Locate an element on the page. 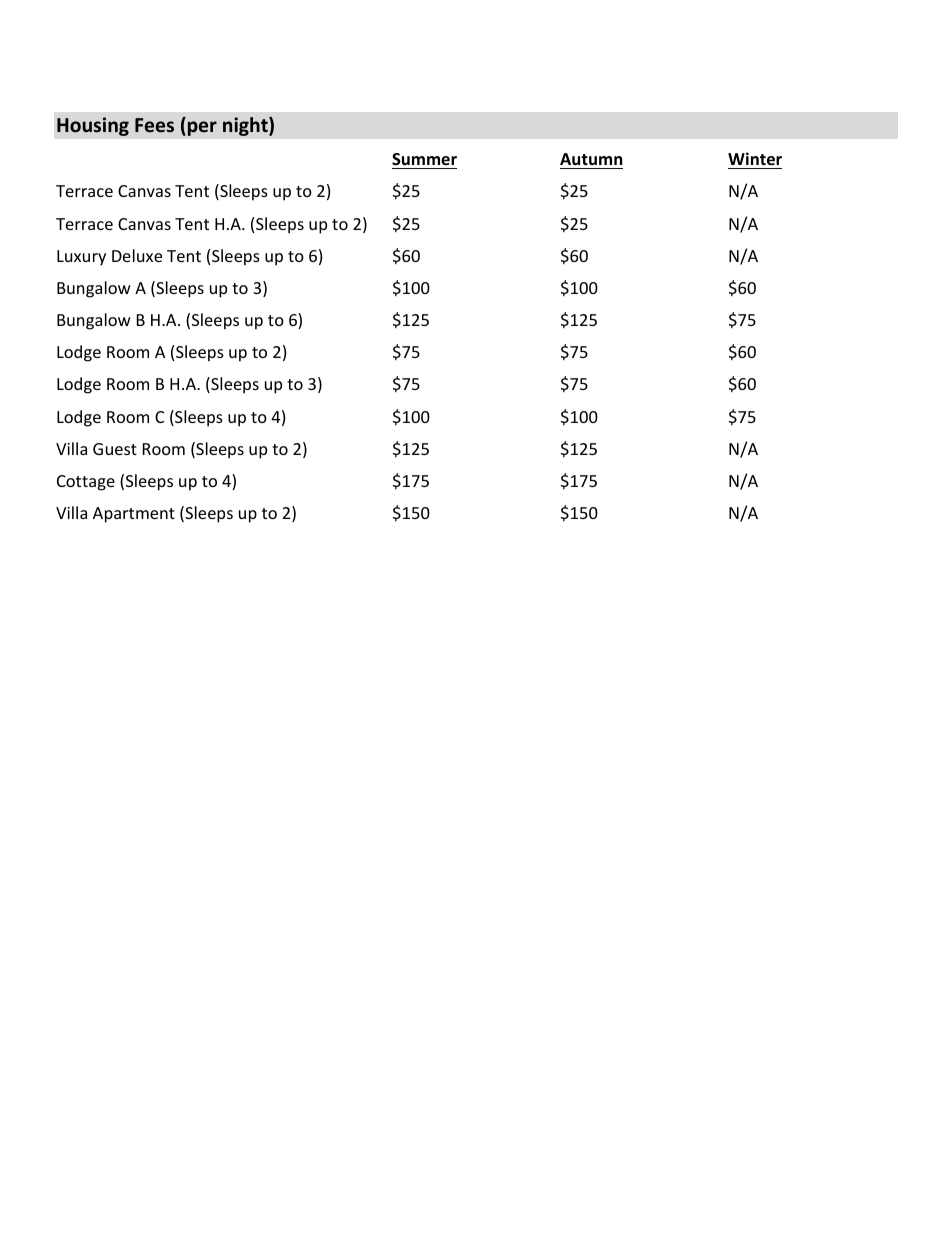  Apartment is located at coordinates (134, 515).
